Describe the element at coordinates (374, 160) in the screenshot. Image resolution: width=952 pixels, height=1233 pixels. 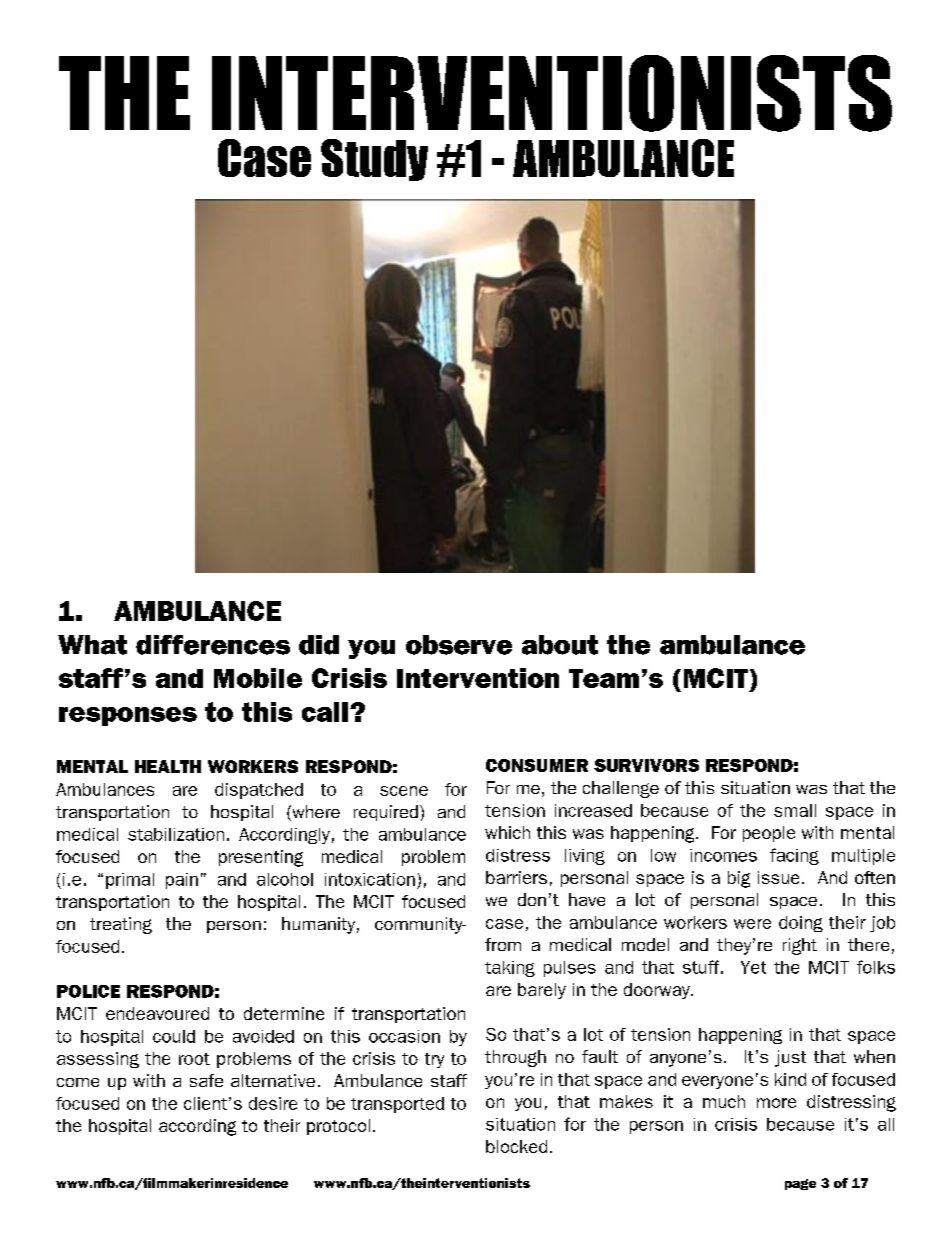
I see `Study` at that location.
